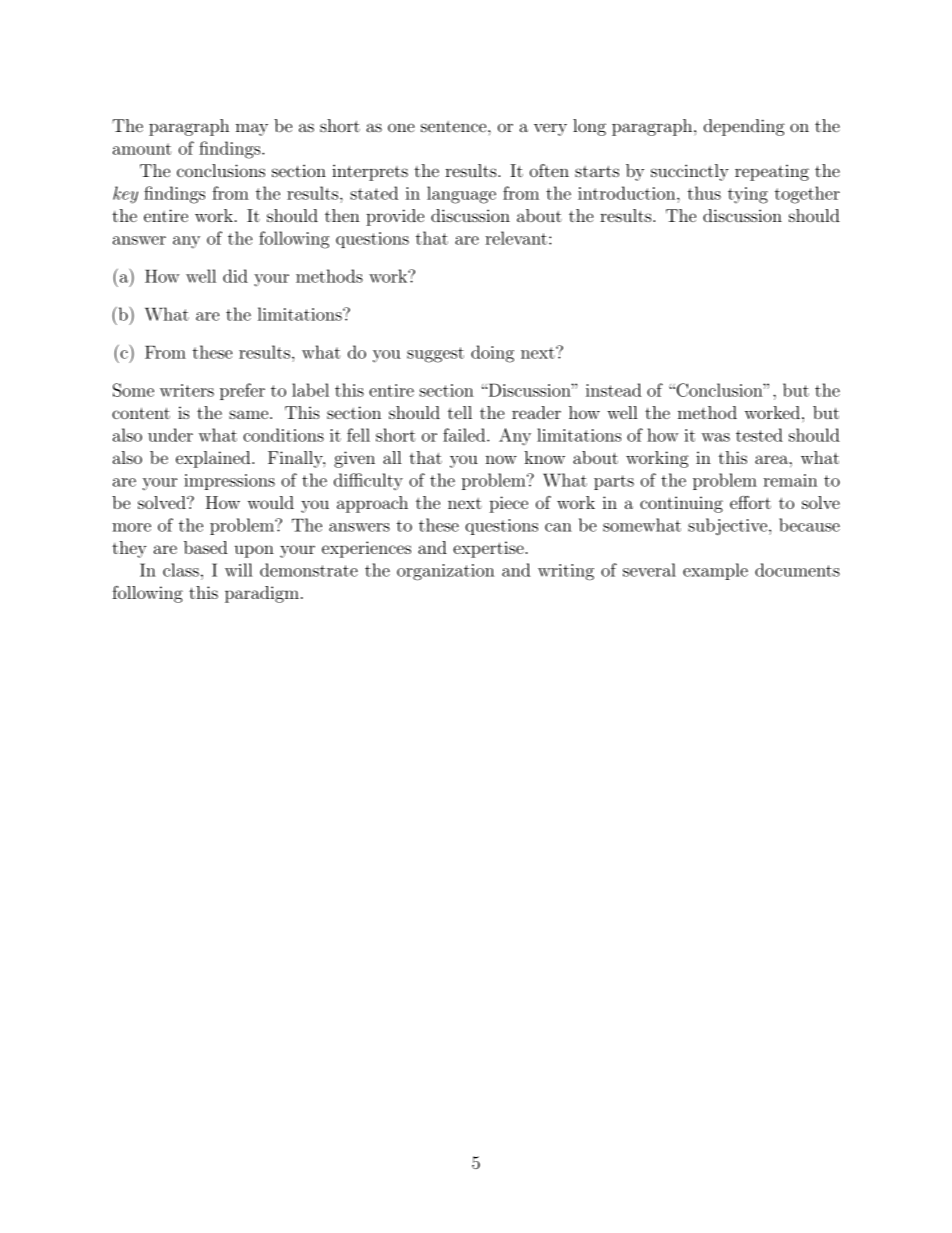 Image resolution: width=952 pixels, height=1233 pixels. I want to click on tying, so click(748, 195).
